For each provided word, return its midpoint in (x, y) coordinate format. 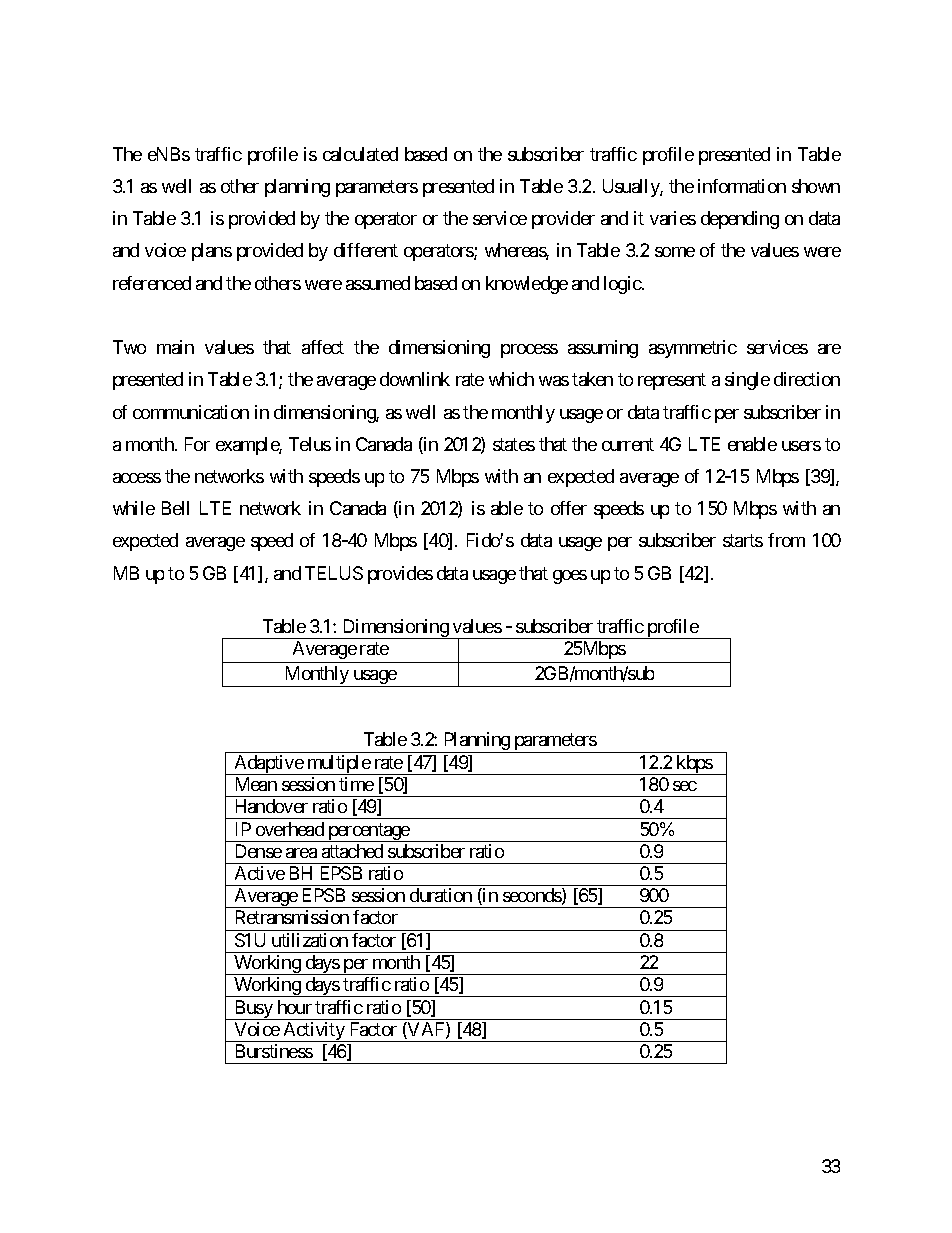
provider (563, 220)
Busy (253, 1010)
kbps (694, 765)
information (742, 186)
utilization (310, 940)
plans (212, 252)
